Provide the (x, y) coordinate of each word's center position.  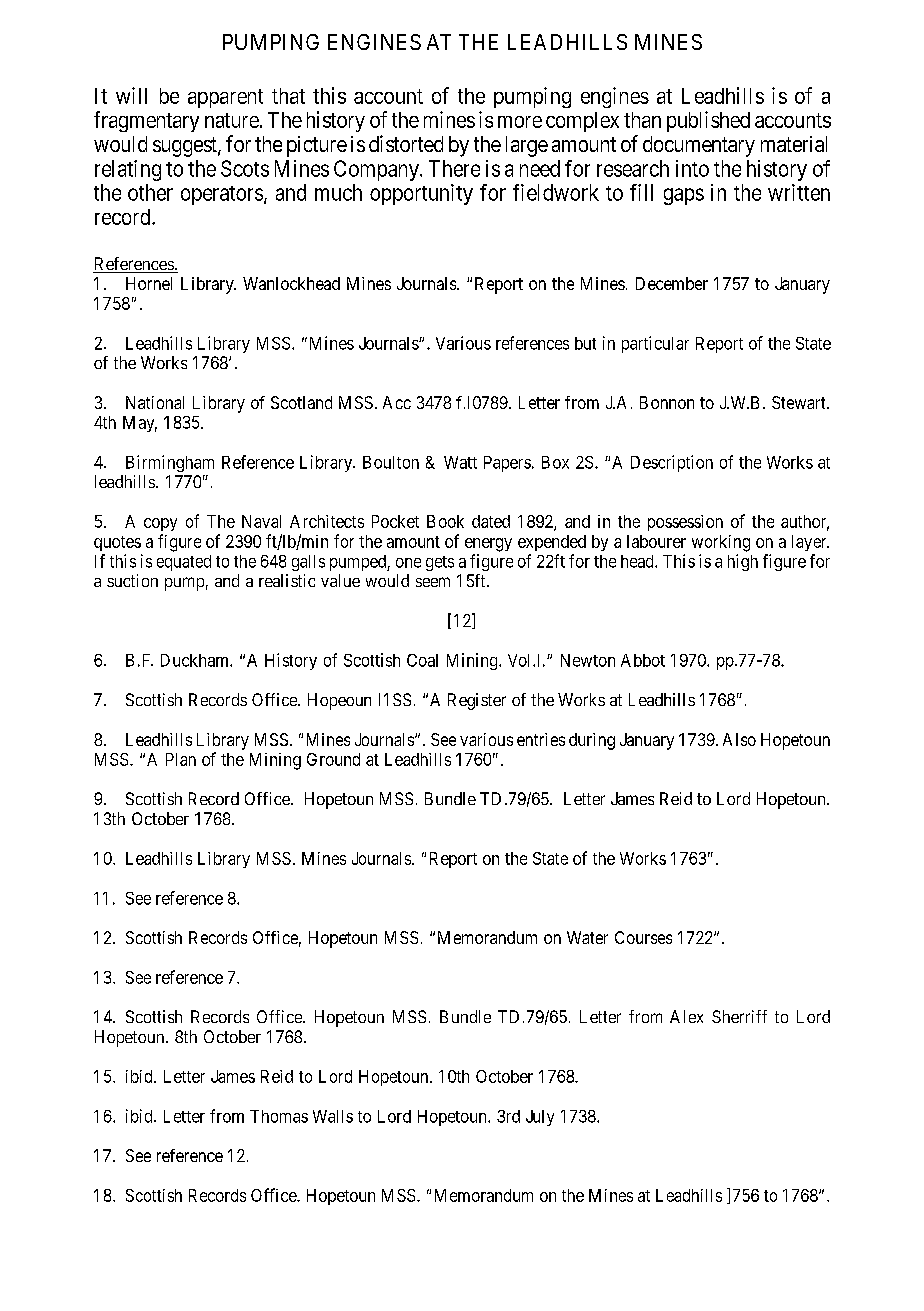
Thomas (279, 1116)
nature (232, 120)
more (520, 122)
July (540, 1118)
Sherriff (739, 1016)
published (708, 121)
